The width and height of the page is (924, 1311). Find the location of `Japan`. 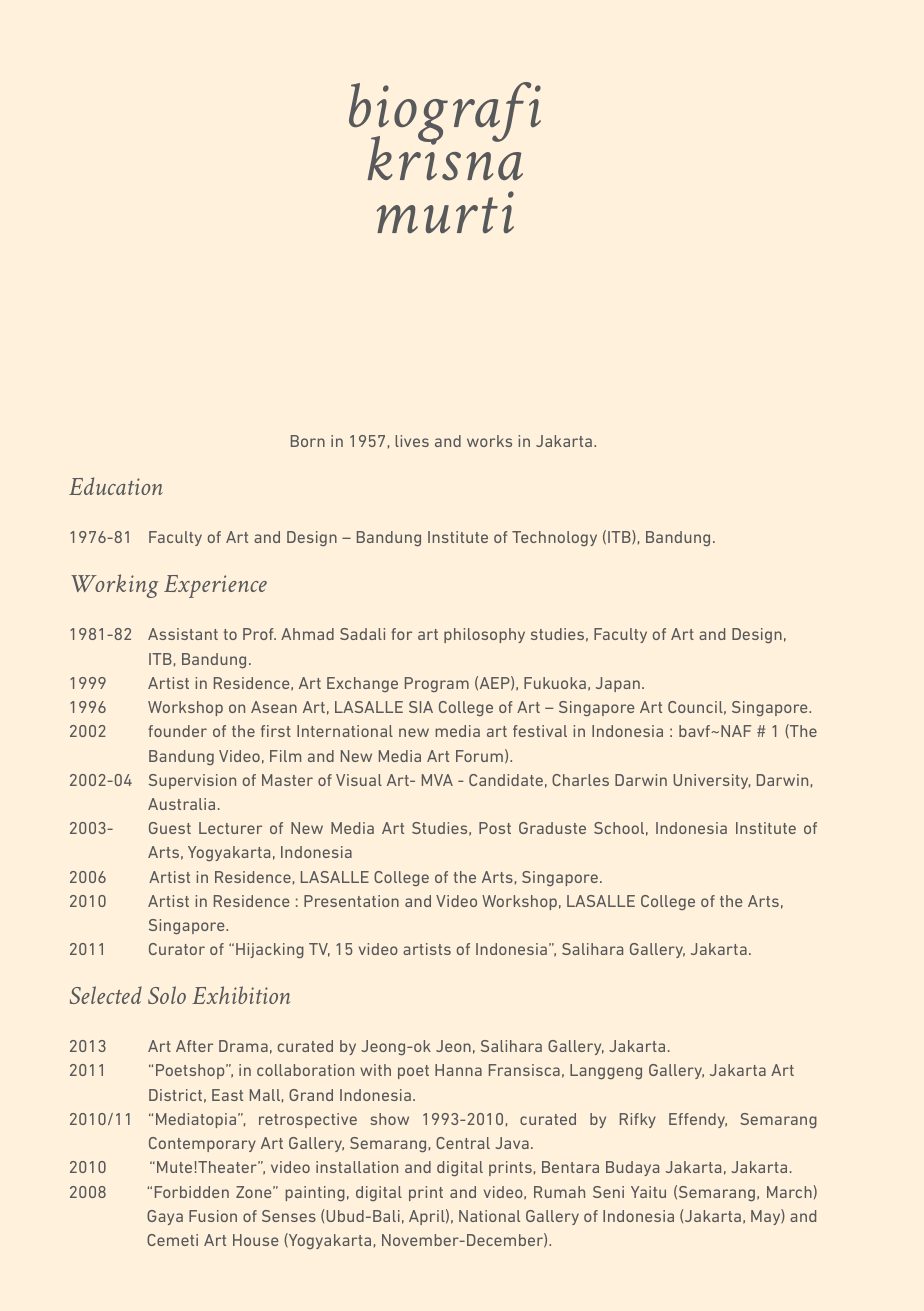

Japan is located at coordinates (618, 684).
